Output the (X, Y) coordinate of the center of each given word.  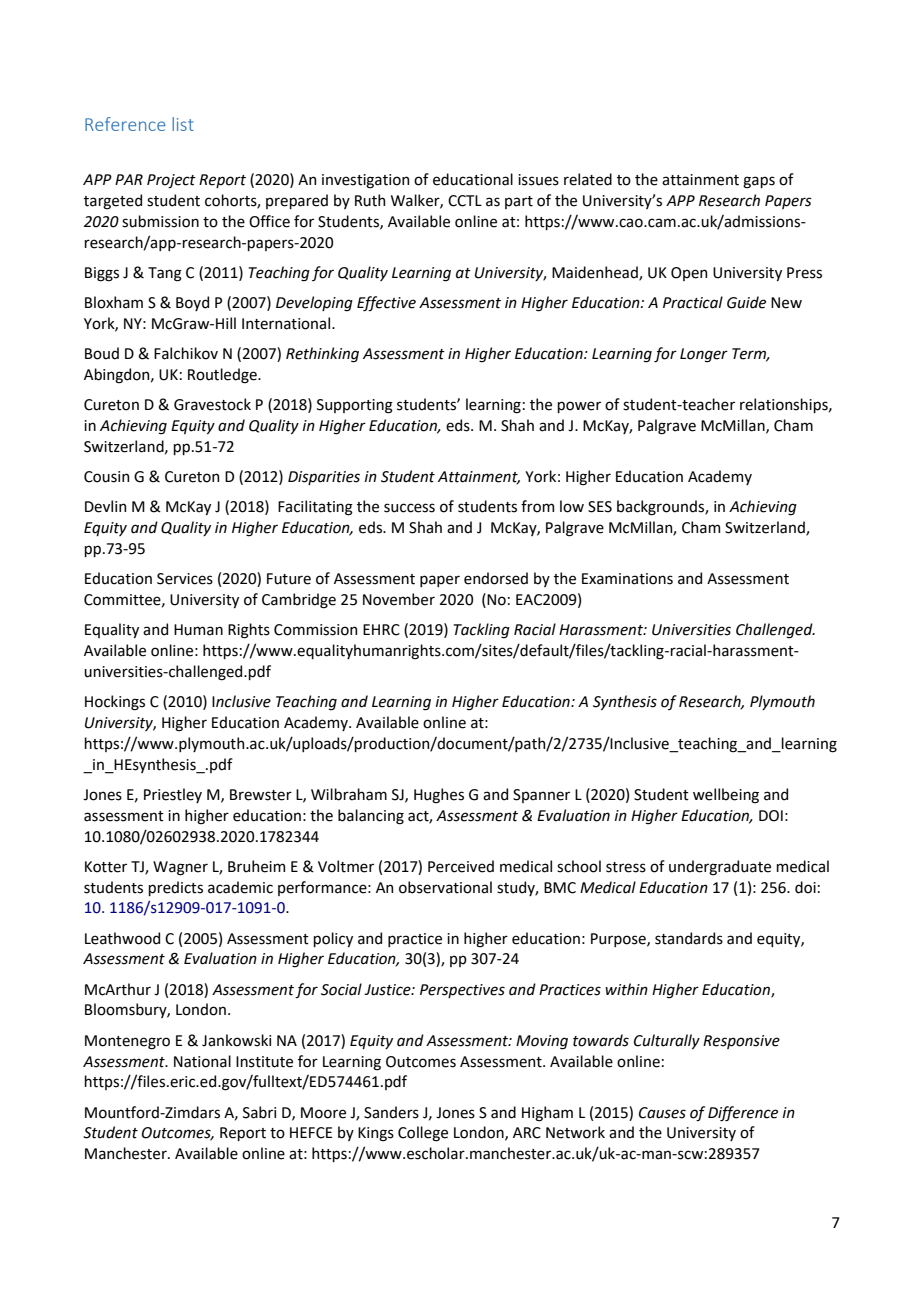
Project (171, 181)
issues (538, 180)
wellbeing (726, 796)
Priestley (173, 795)
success (409, 508)
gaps (759, 182)
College (423, 1134)
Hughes (439, 796)
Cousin (106, 477)
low (572, 506)
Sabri (259, 1112)
